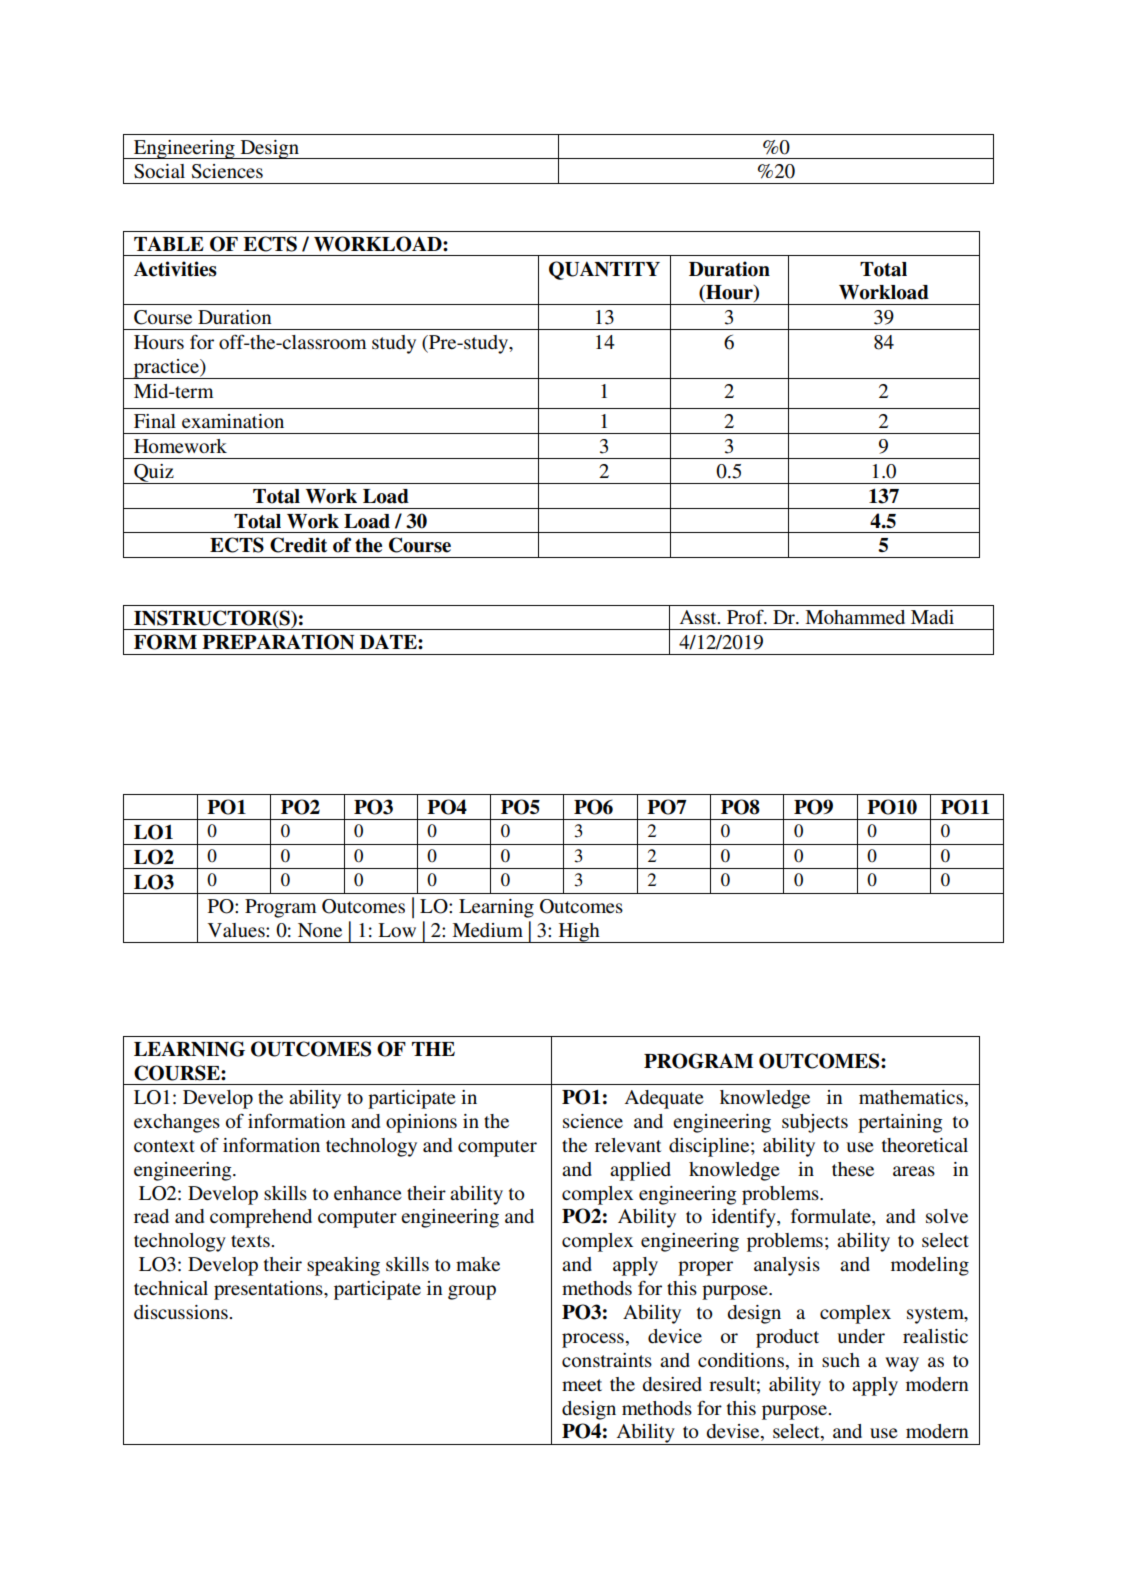 The image size is (1124, 1589). What do you see at coordinates (169, 243) in the screenshot?
I see `TABLE` at bounding box center [169, 243].
